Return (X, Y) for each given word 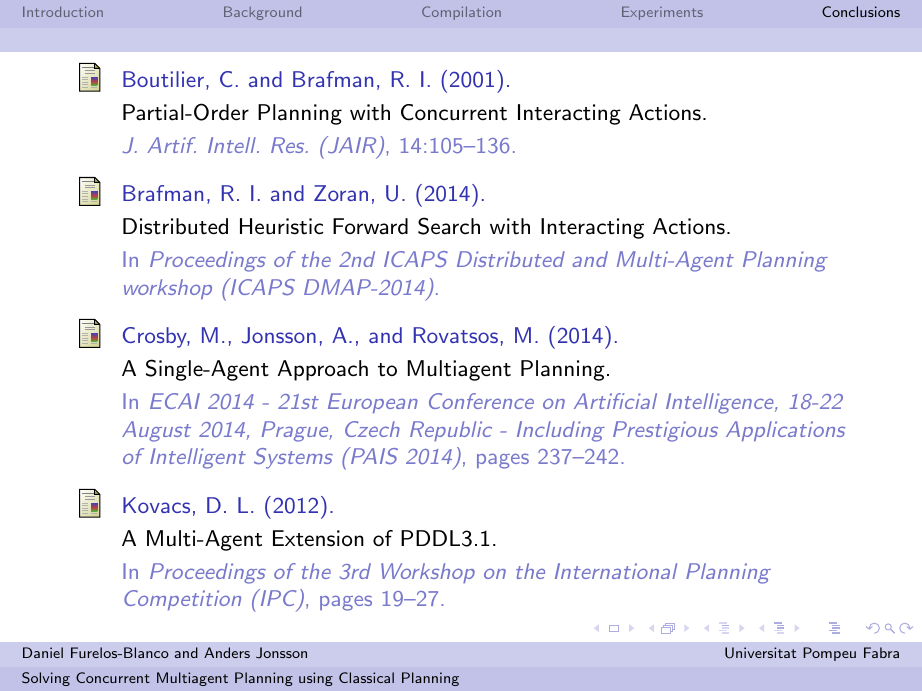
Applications (785, 431)
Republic (451, 431)
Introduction (63, 11)
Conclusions (861, 11)
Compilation (461, 13)
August (156, 431)
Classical (366, 677)
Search (449, 226)
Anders (227, 652)
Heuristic (281, 226)
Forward (370, 226)
